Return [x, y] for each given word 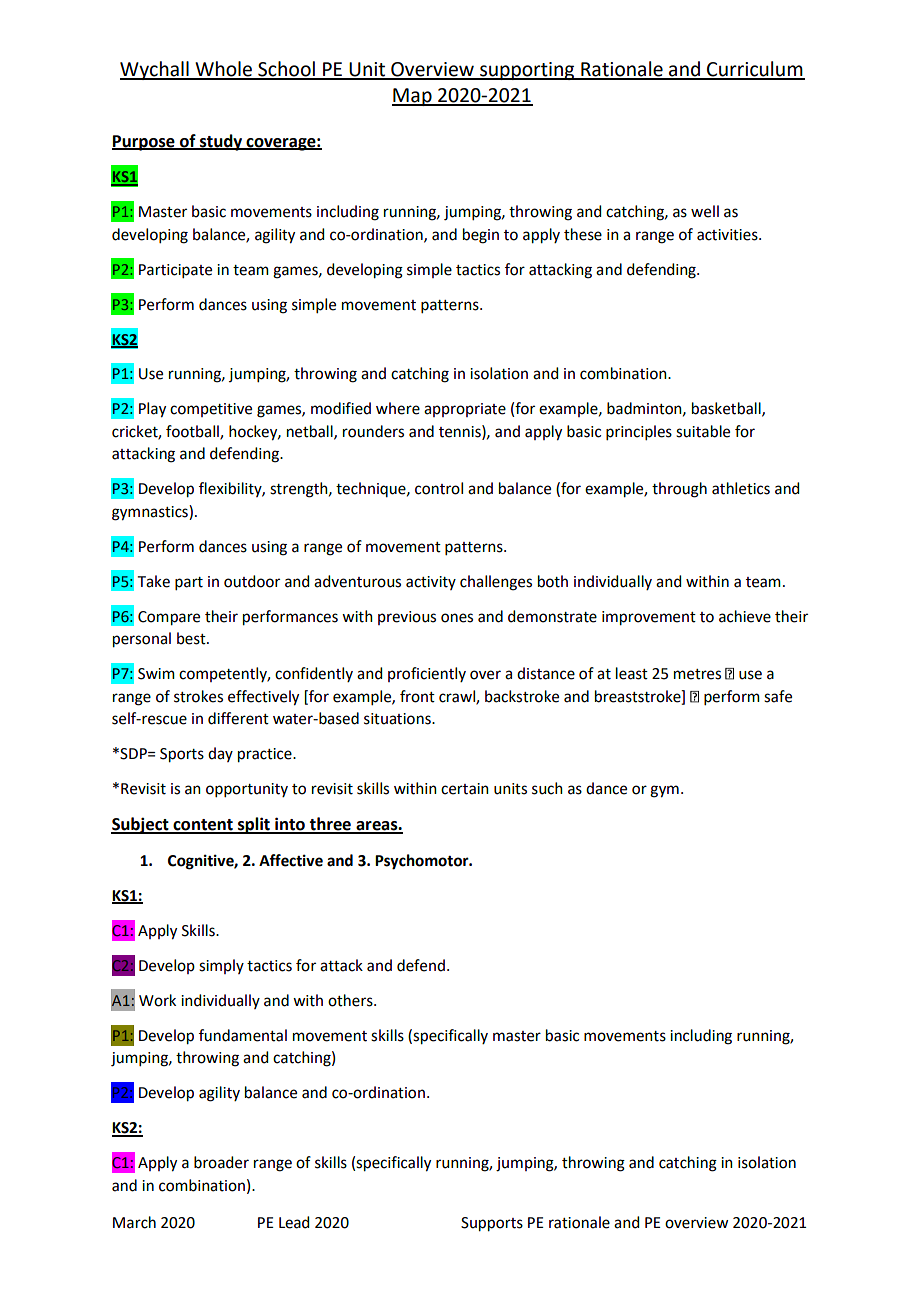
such [547, 788]
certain [465, 789]
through [679, 490]
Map [413, 97]
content [203, 826]
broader [221, 1162]
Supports [492, 1224]
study [221, 142]
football [193, 432]
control [439, 488]
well [705, 211]
